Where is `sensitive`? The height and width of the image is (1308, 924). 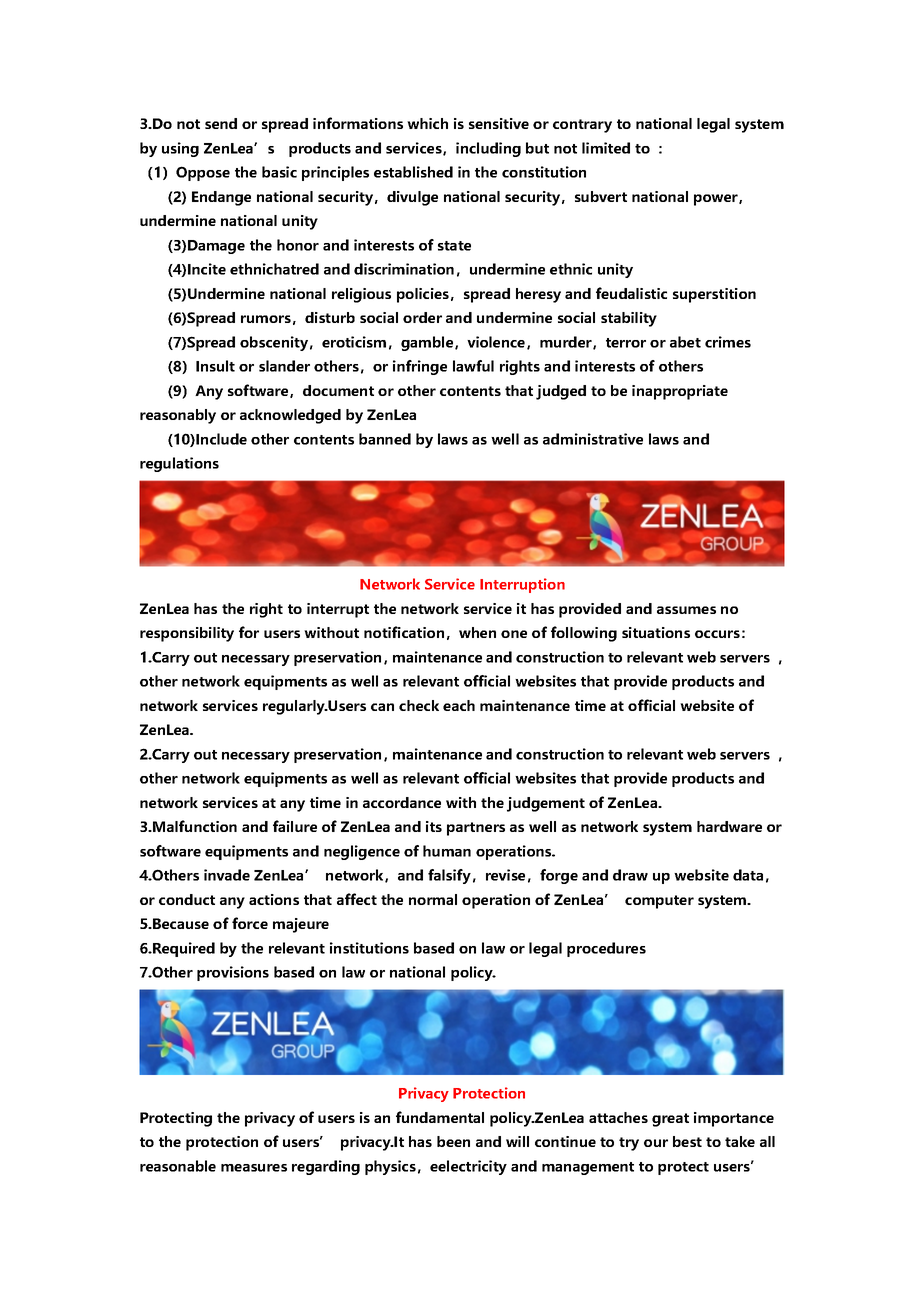
sensitive is located at coordinates (499, 123).
